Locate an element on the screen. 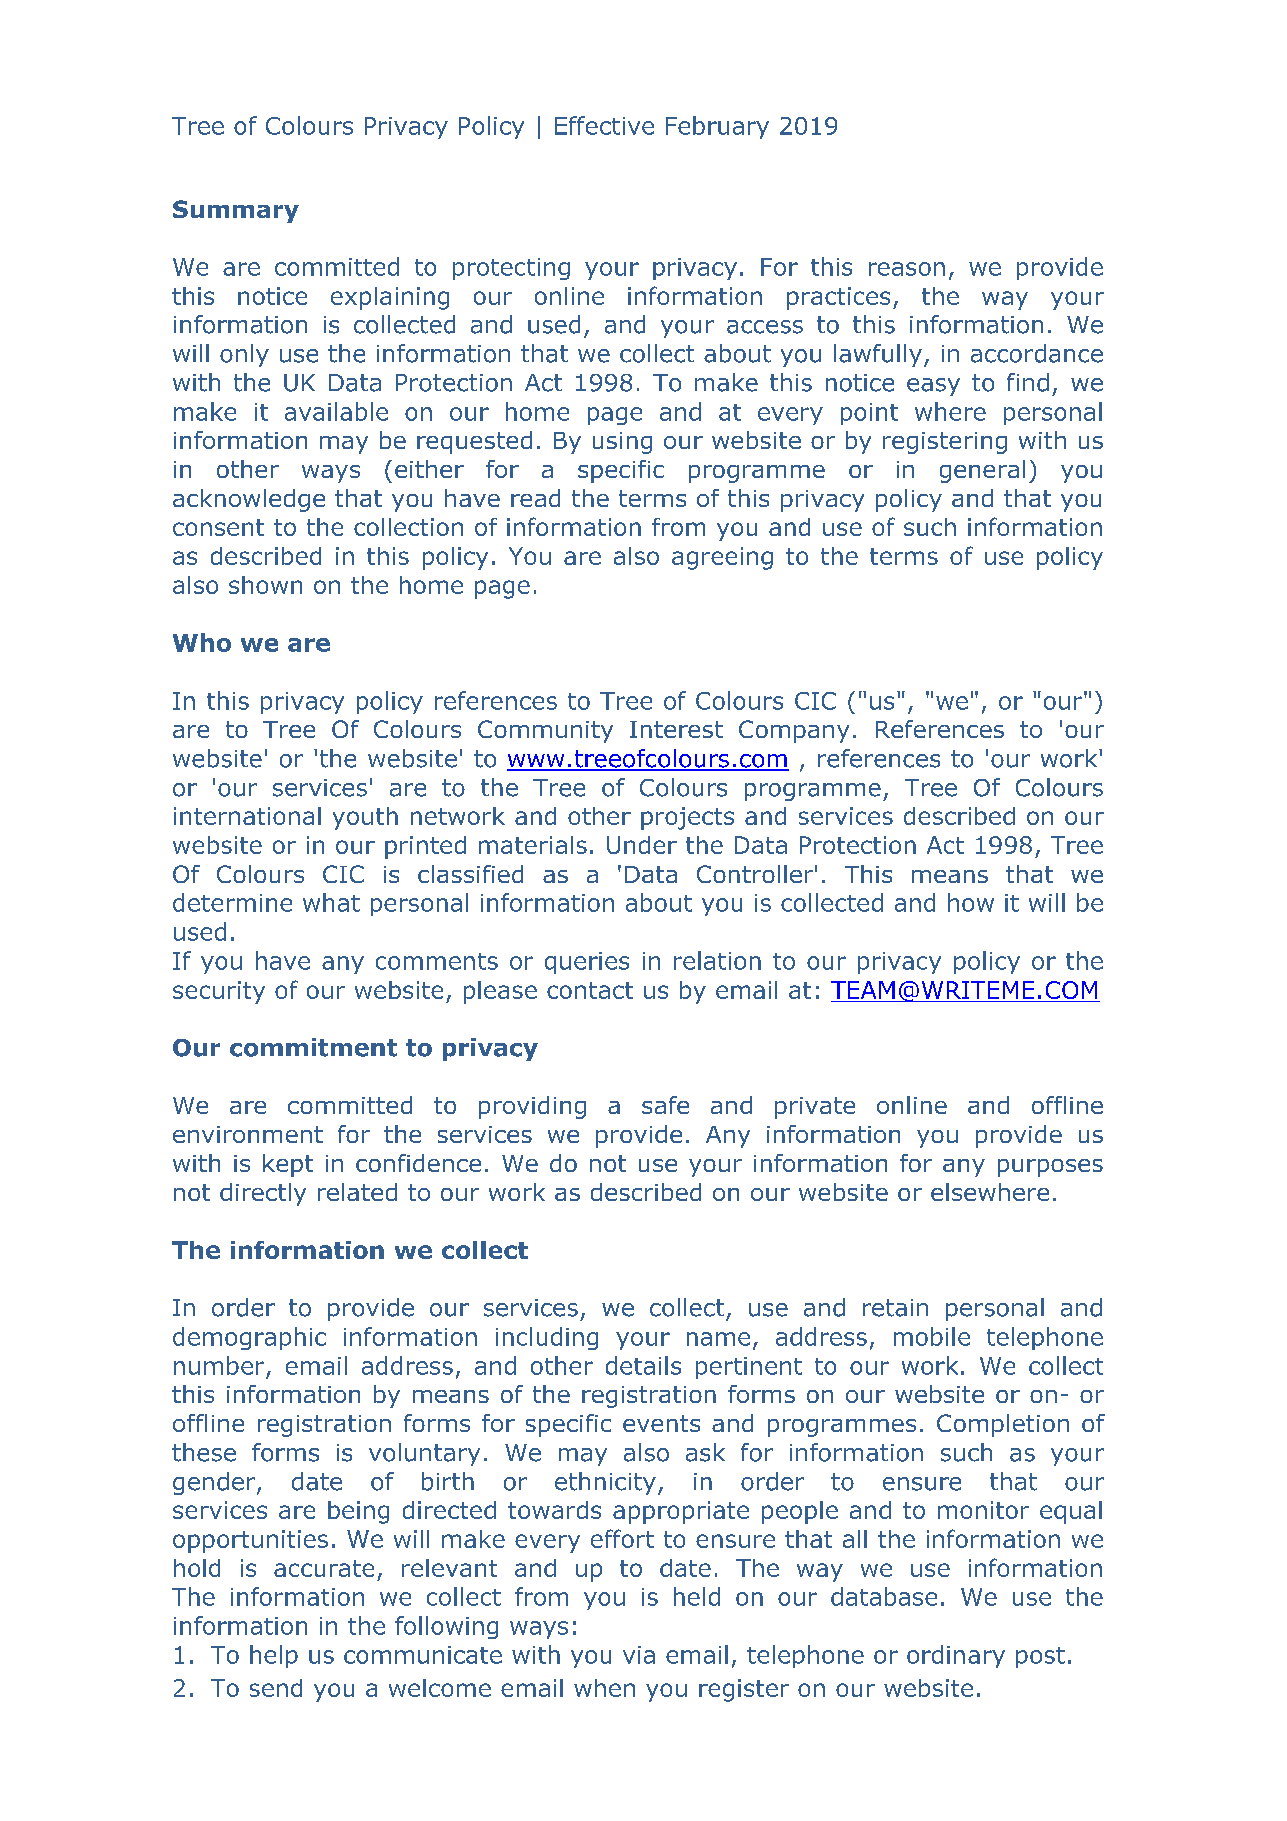  reason is located at coordinates (907, 269).
